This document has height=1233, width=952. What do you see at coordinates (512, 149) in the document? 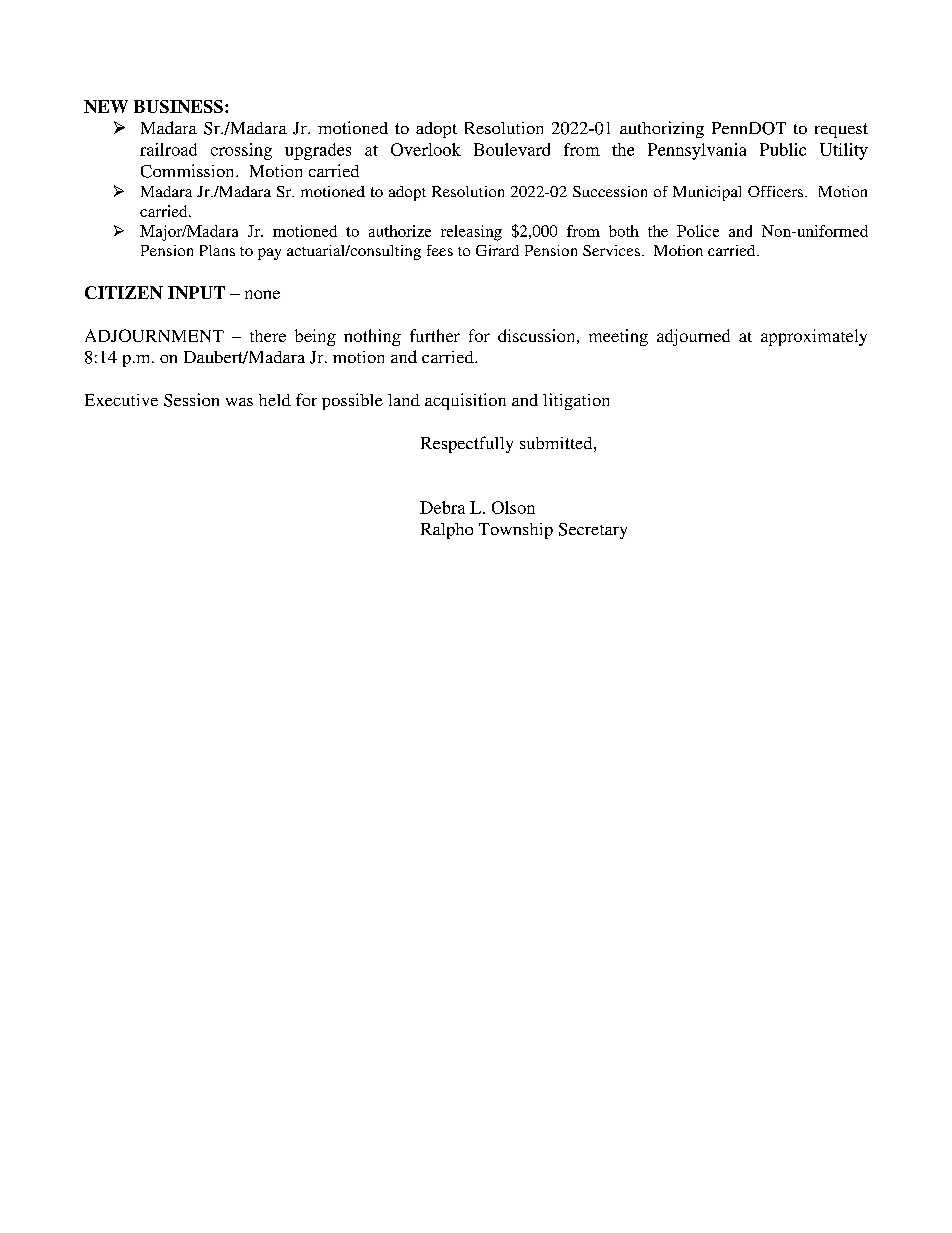
I see `Boulevard` at bounding box center [512, 149].
